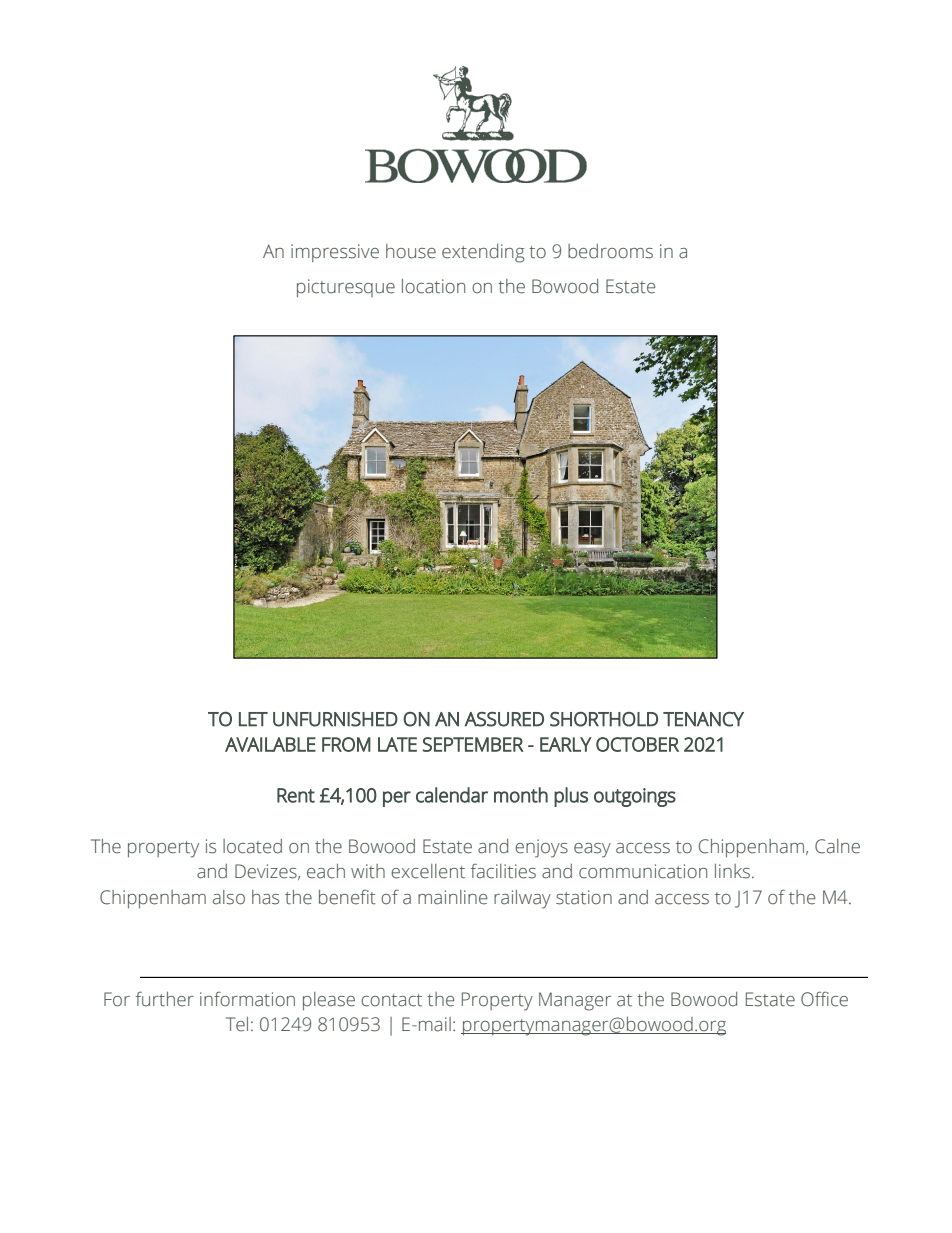 This screenshot has width=952, height=1233. What do you see at coordinates (270, 744) in the screenshot?
I see `AVAILABLE` at bounding box center [270, 744].
